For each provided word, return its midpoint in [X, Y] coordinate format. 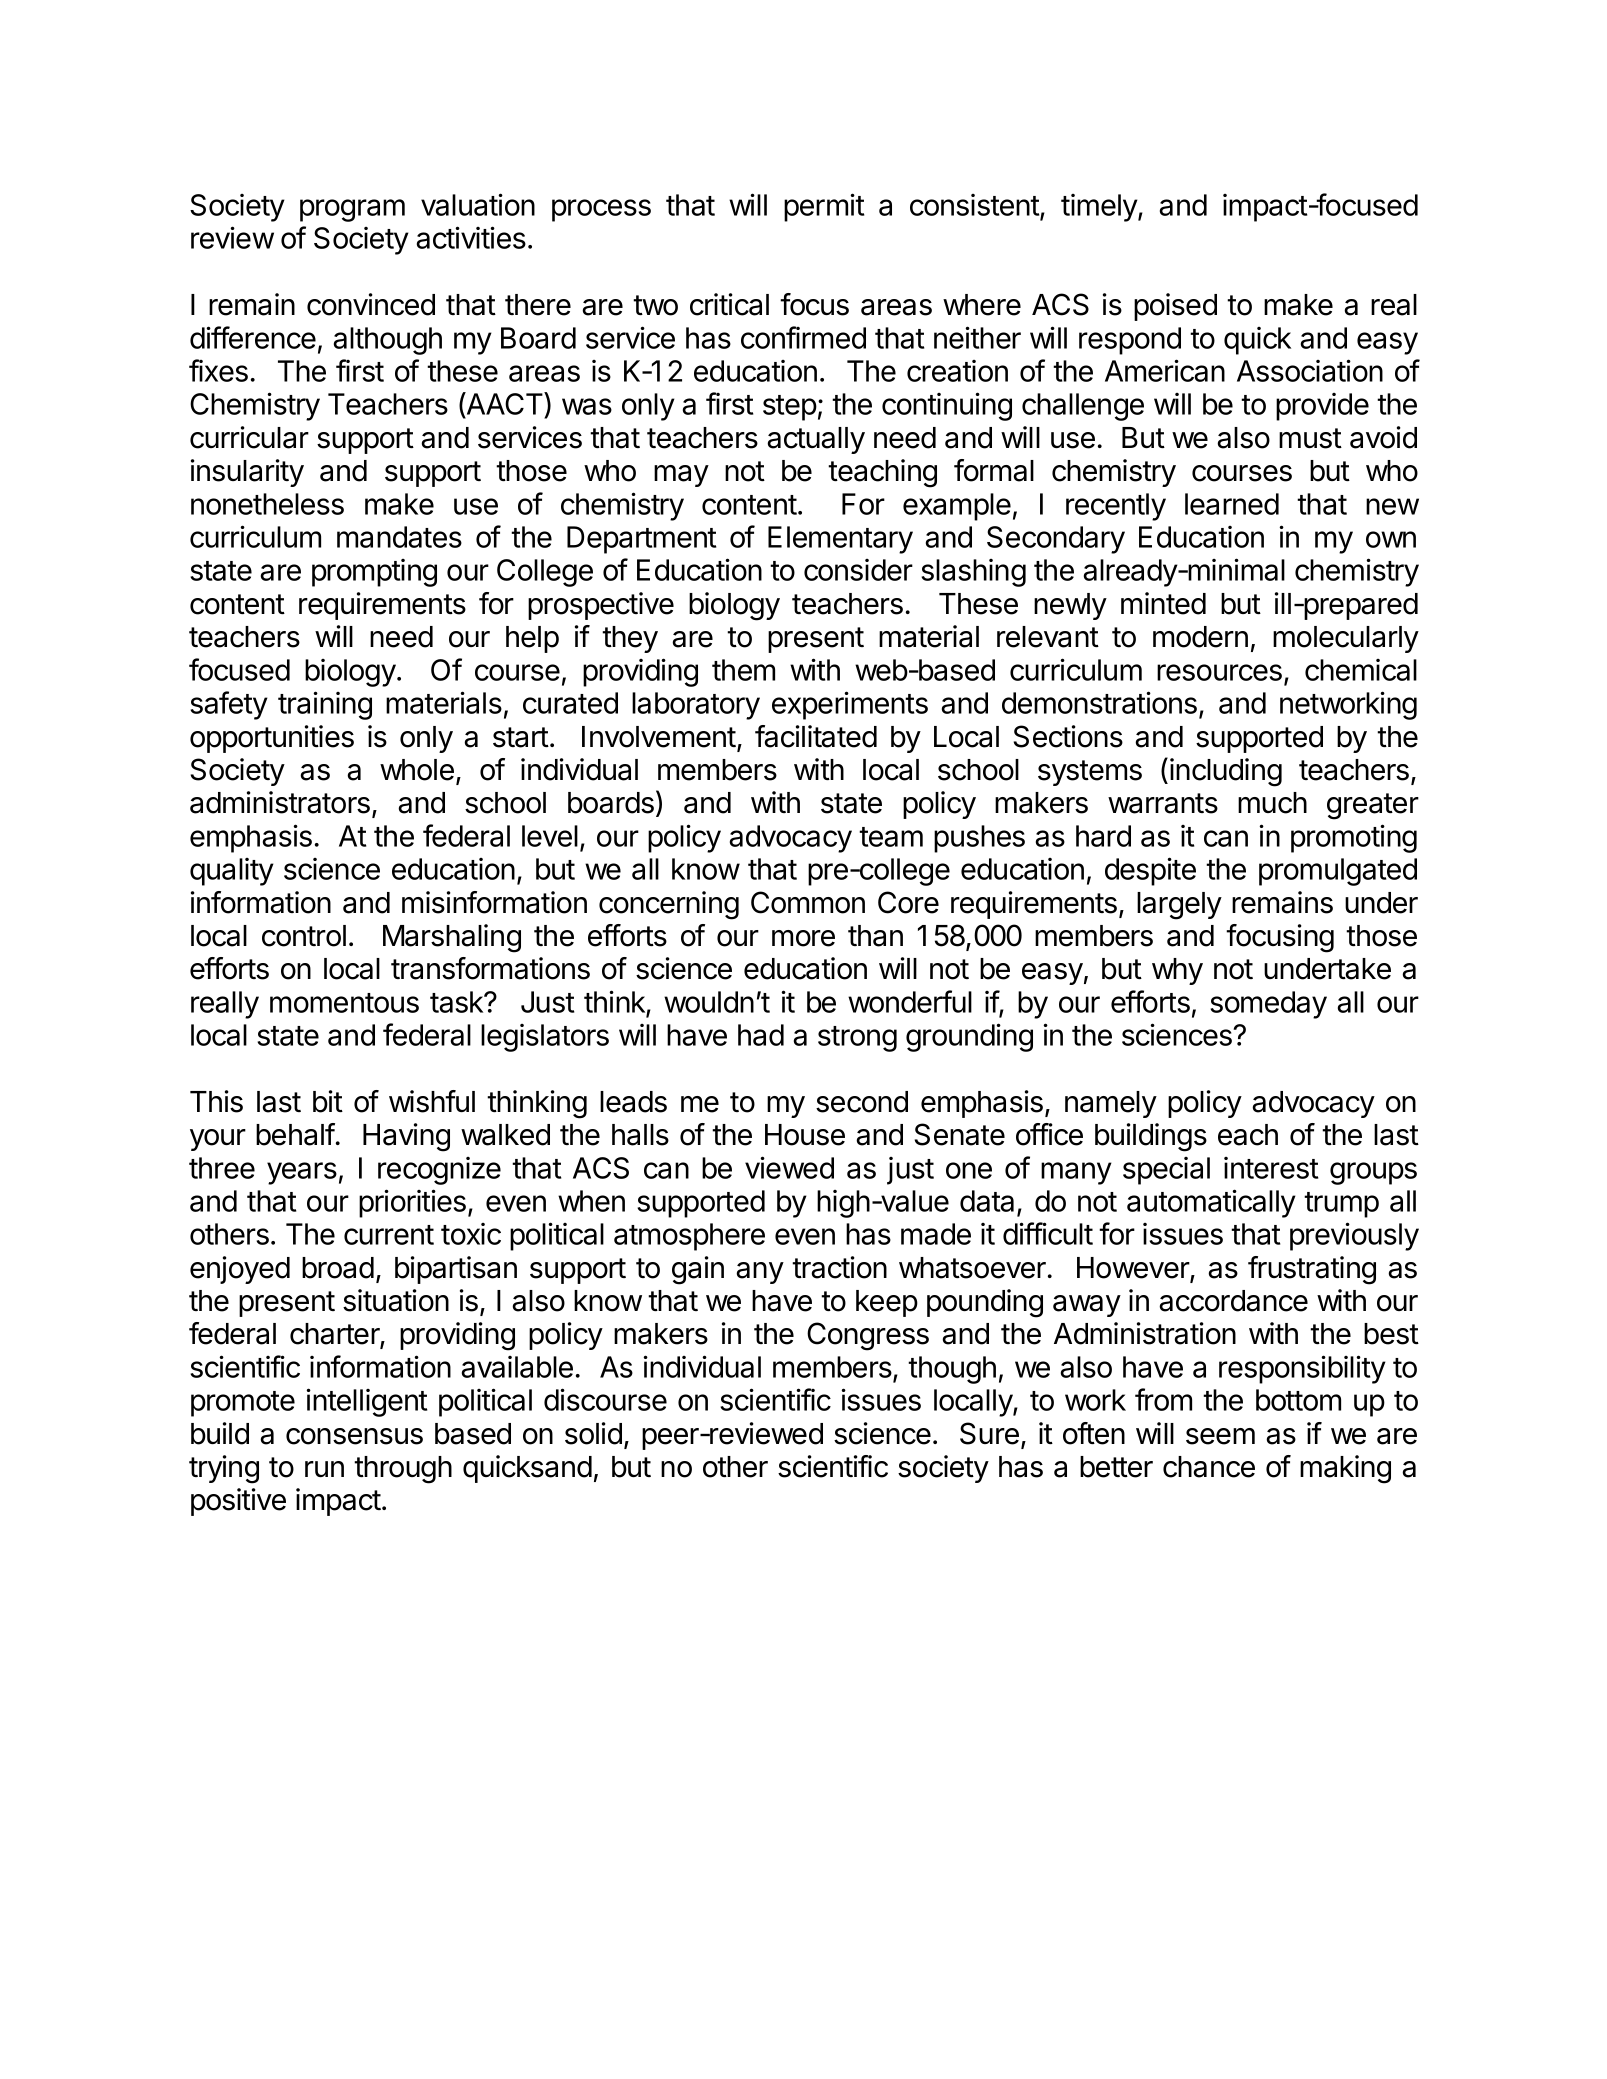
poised [1175, 307]
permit [824, 207]
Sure [989, 1433]
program [352, 210]
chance [1209, 1467]
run [324, 1469]
